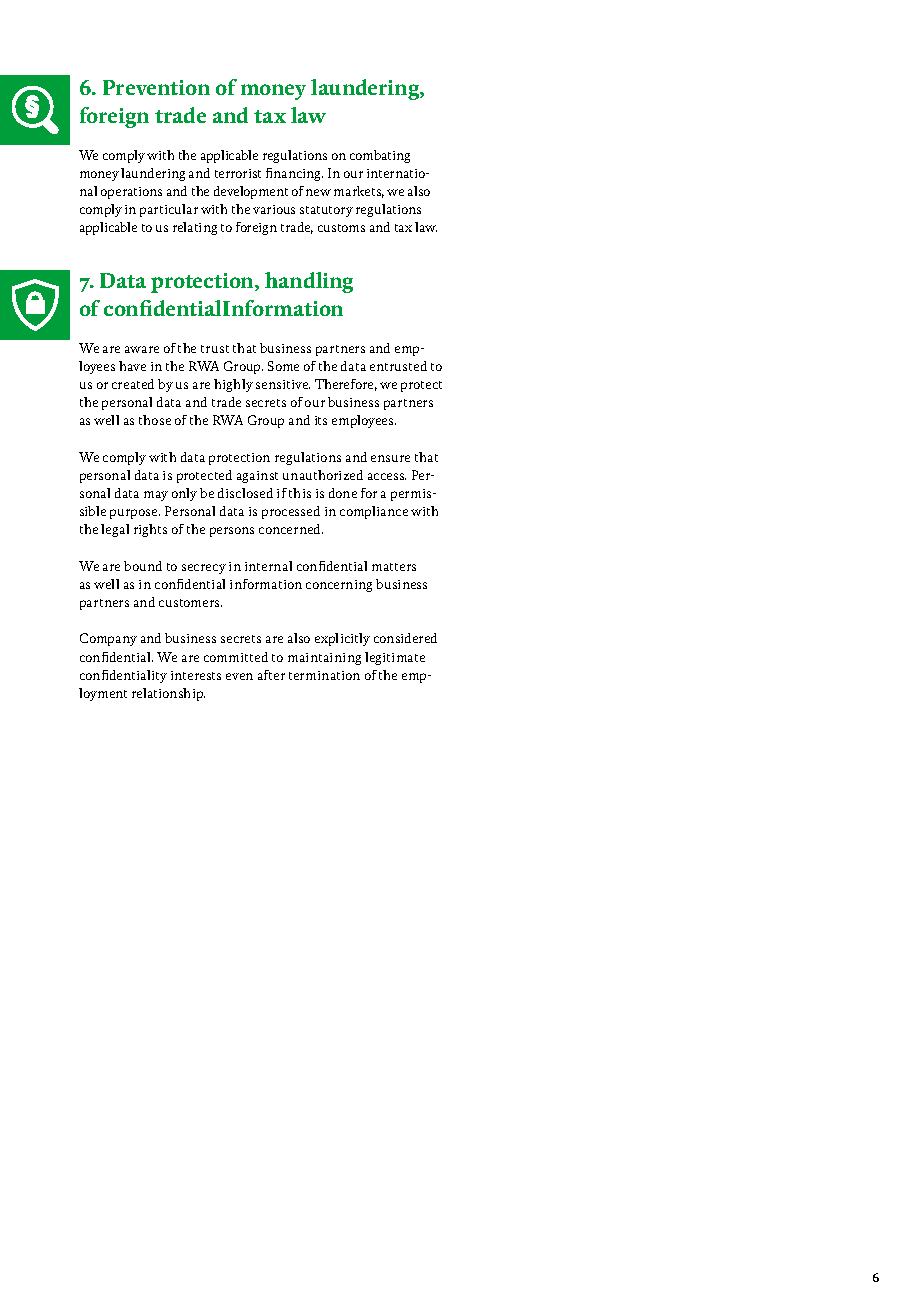 This screenshot has width=924, height=1308. I want to click on combating, so click(380, 156).
